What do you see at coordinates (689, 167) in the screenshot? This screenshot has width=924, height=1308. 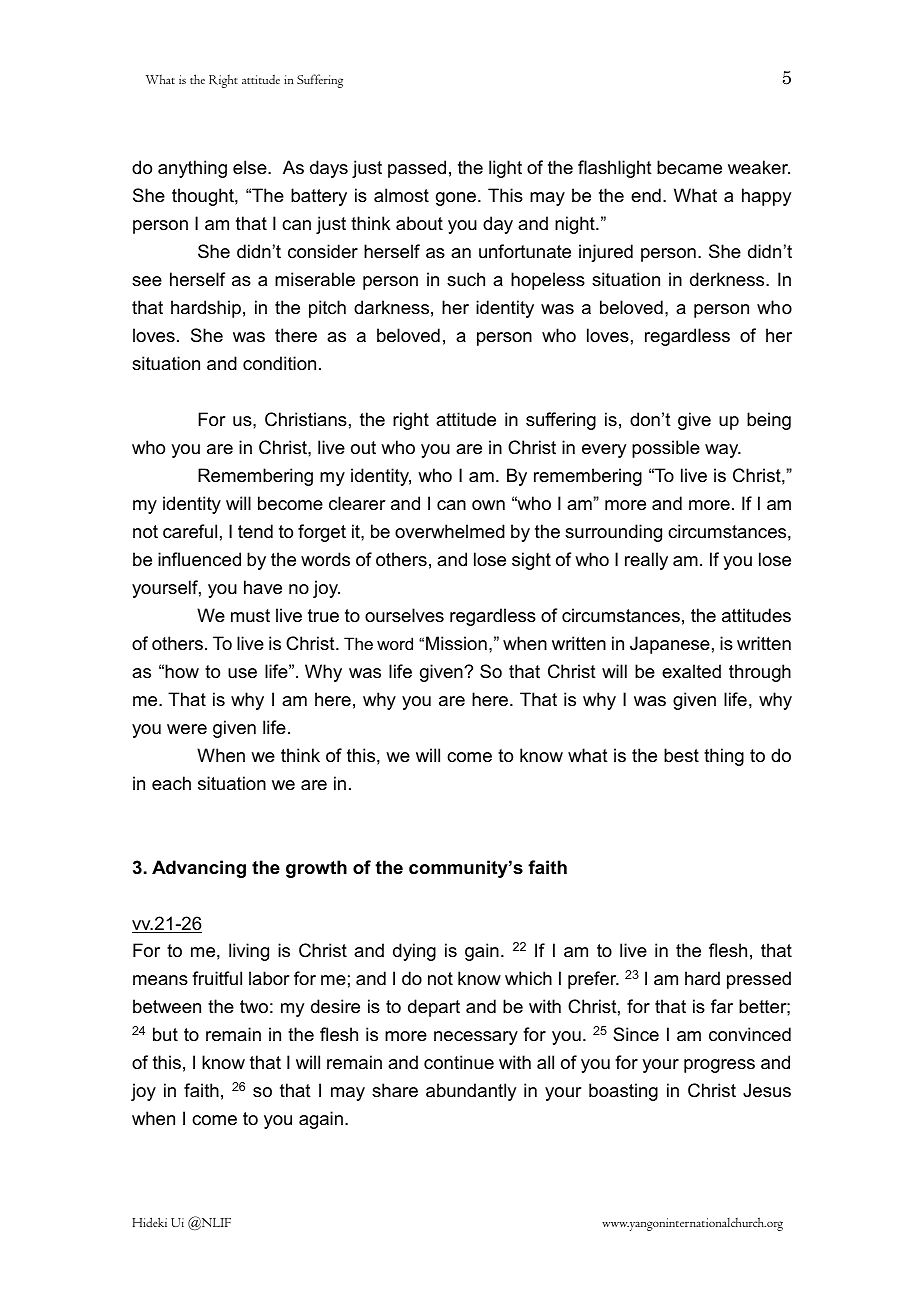 I see `became` at bounding box center [689, 167].
